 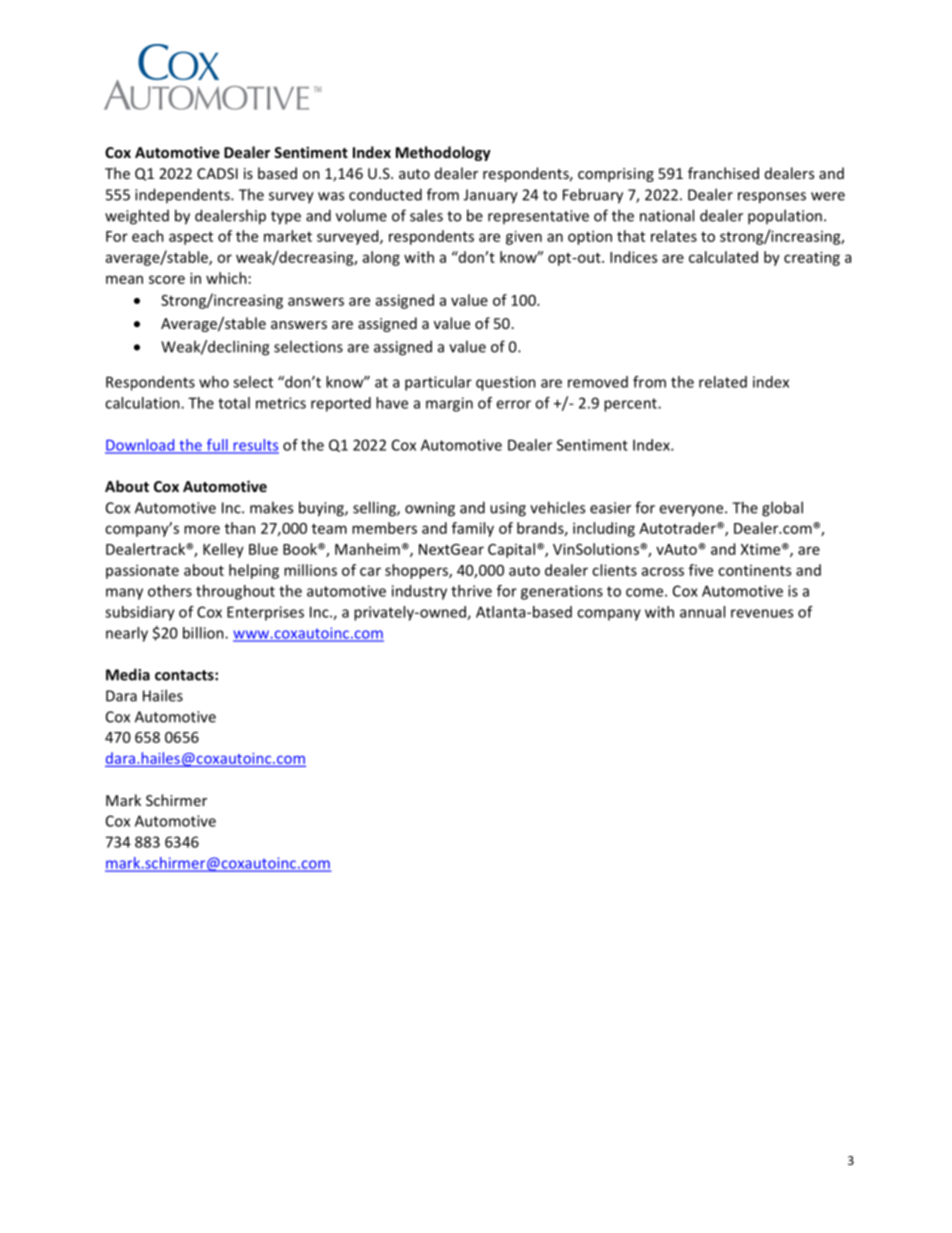 I want to click on independents, so click(x=183, y=195).
